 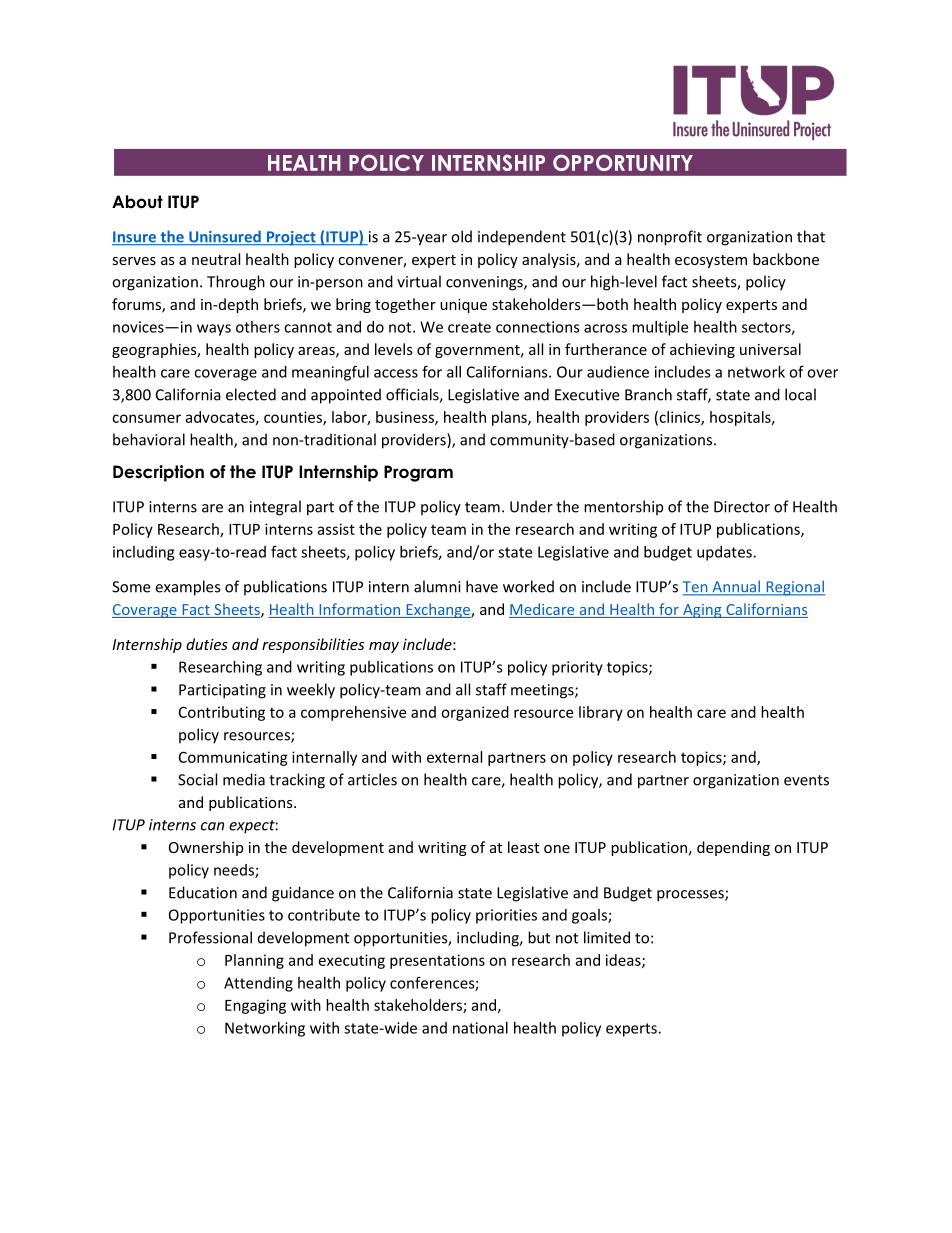 What do you see at coordinates (469, 327) in the image?
I see `create` at bounding box center [469, 327].
